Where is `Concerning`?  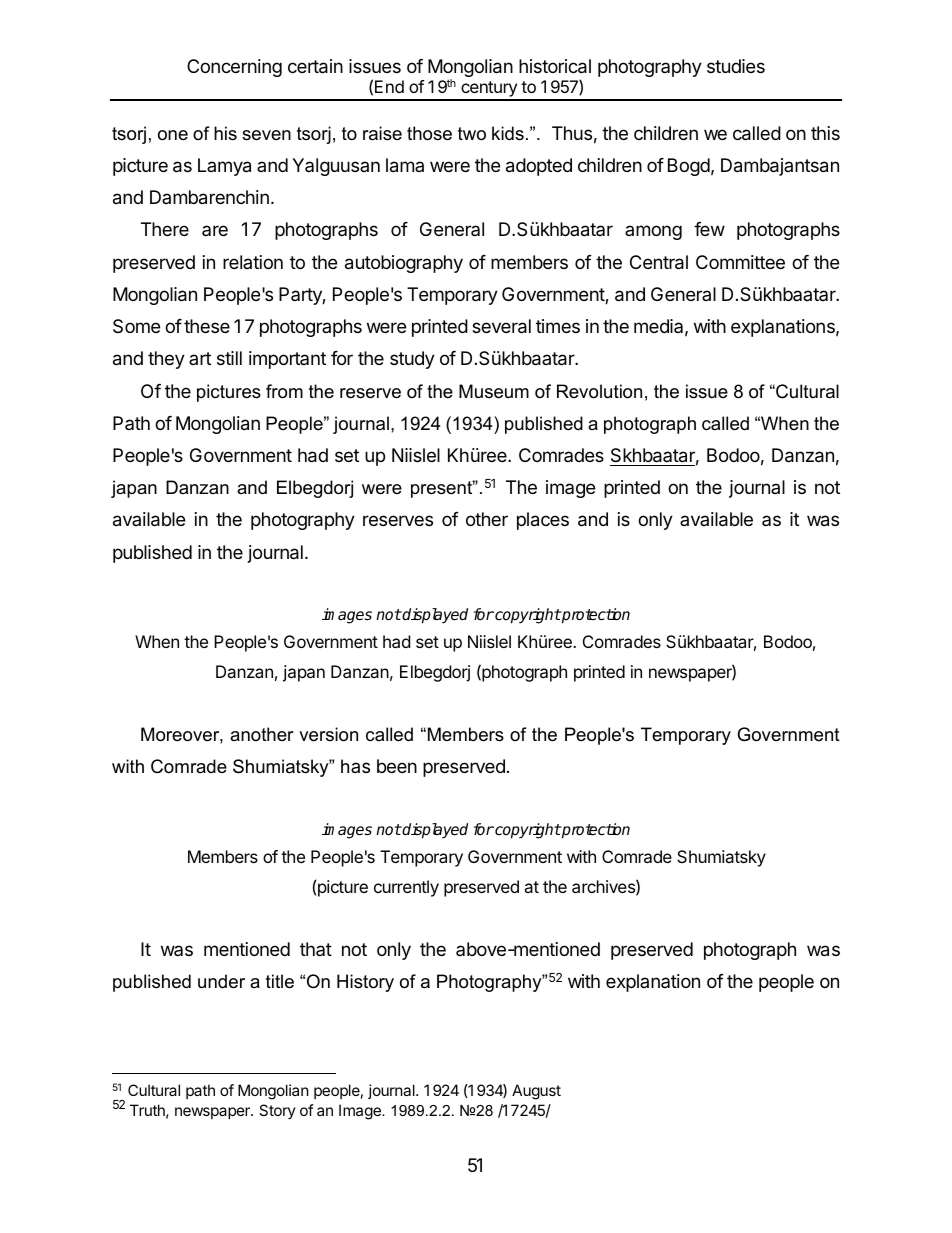
Concerning is located at coordinates (234, 68).
